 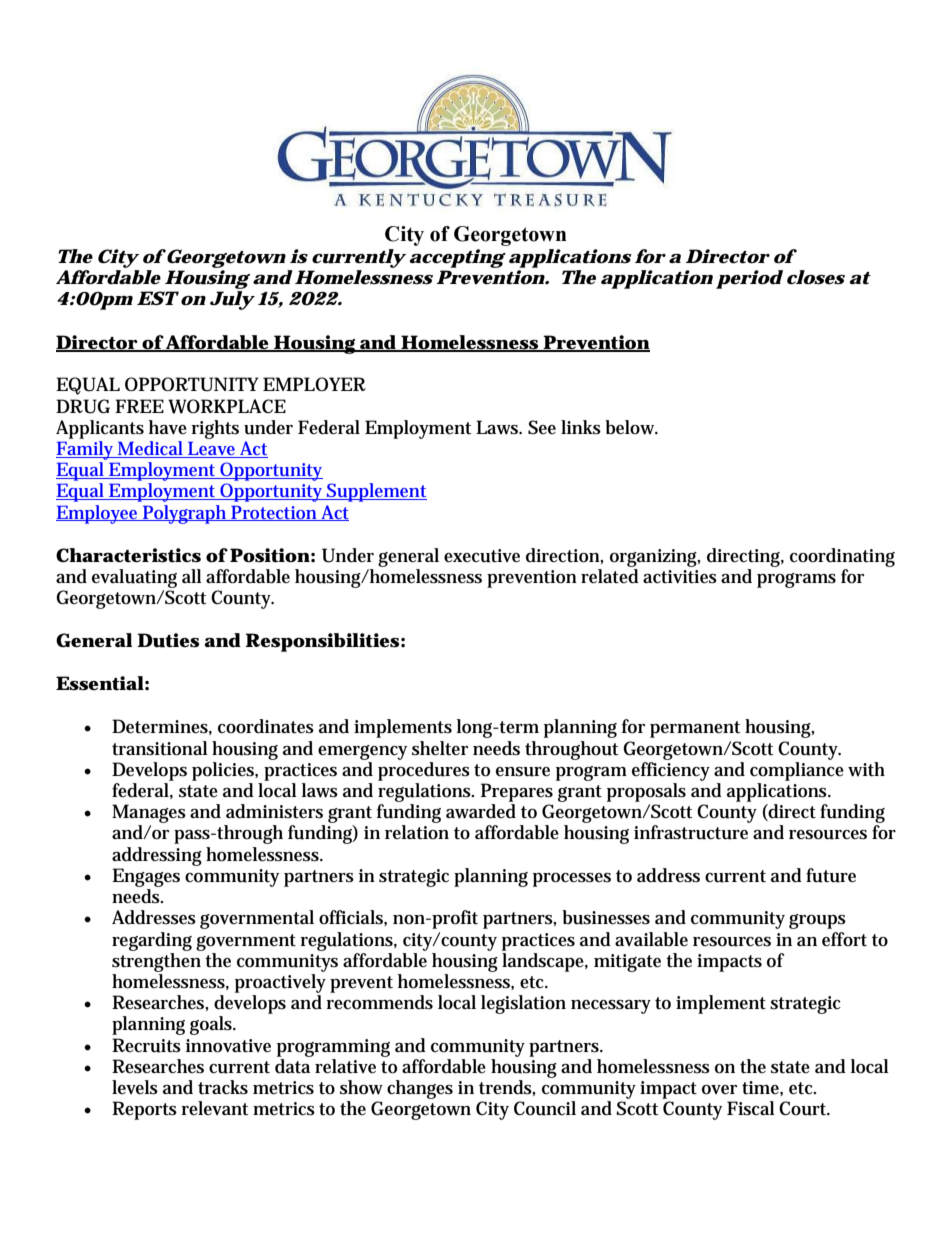 I want to click on permanent, so click(x=695, y=729).
